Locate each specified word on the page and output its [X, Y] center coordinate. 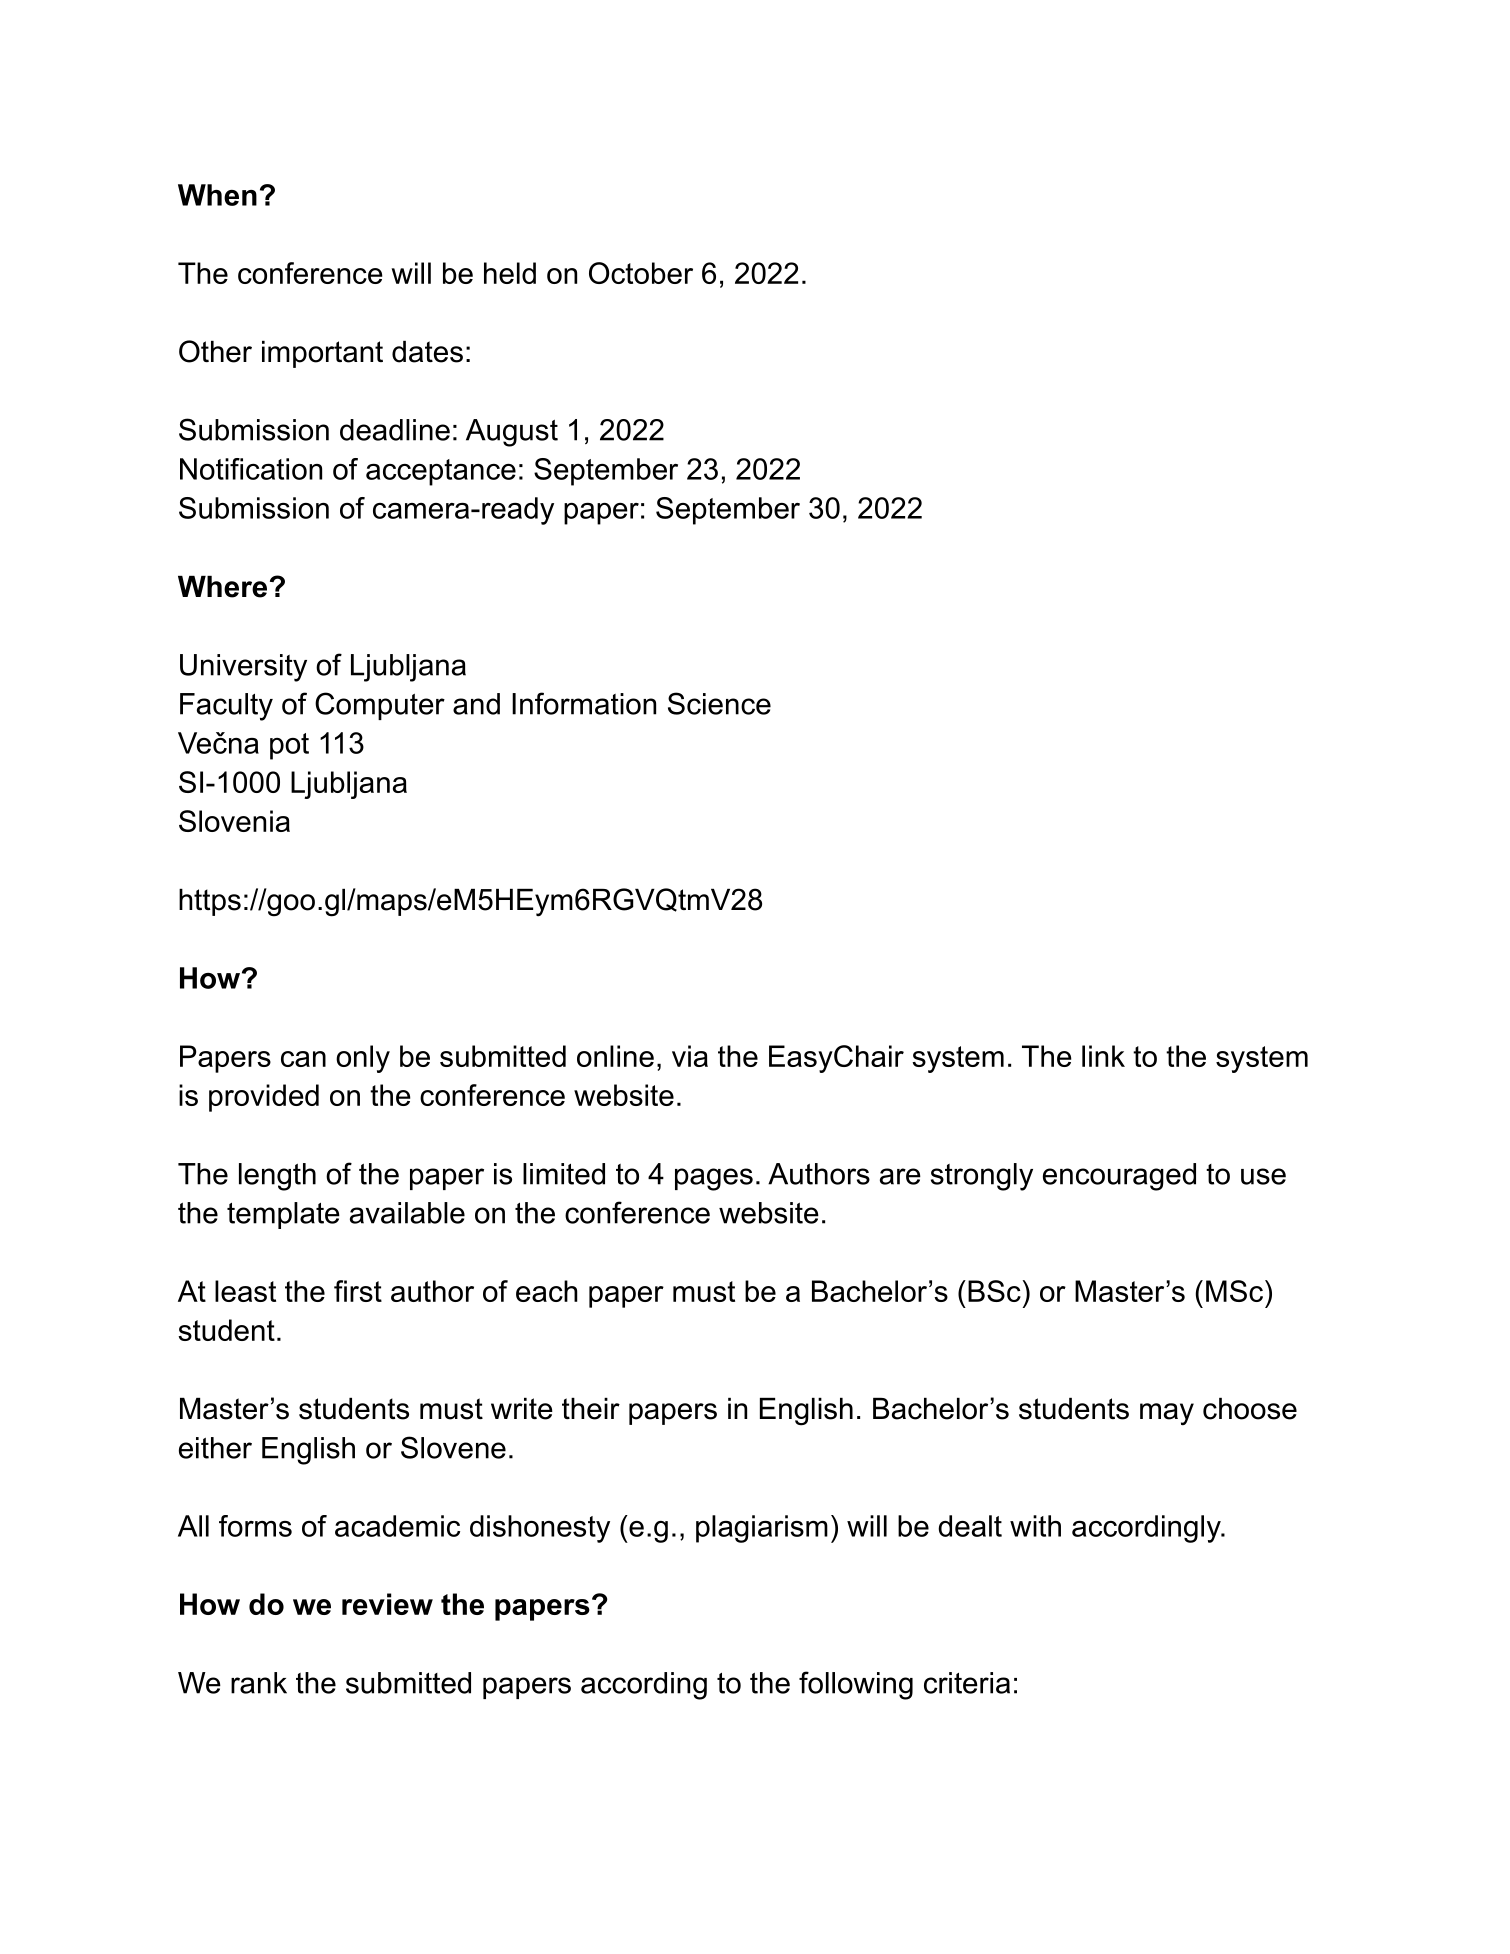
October [641, 273]
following [856, 1685]
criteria [967, 1683]
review [387, 1604]
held [510, 273]
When [217, 195]
